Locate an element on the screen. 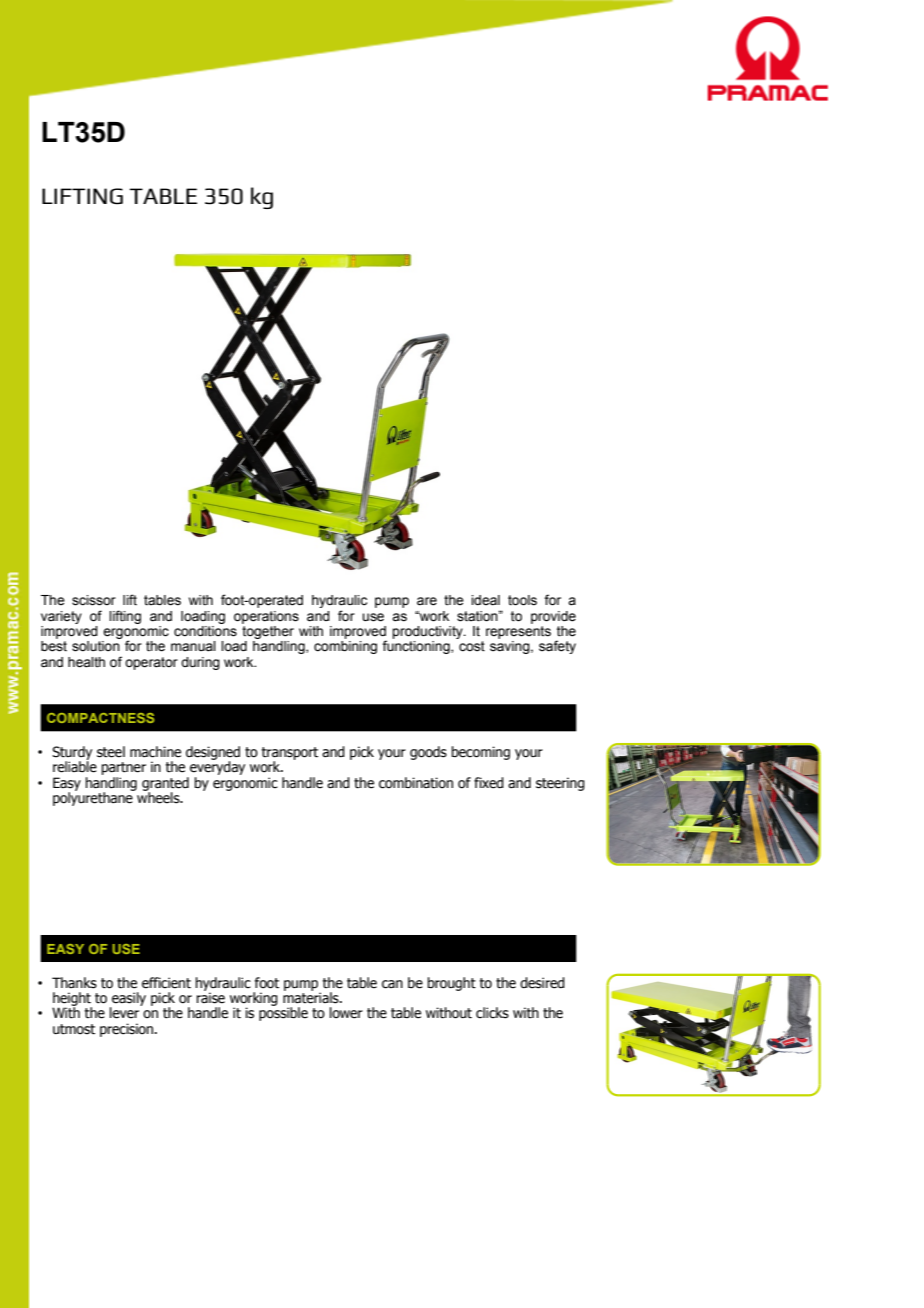  ideal is located at coordinates (485, 600).
